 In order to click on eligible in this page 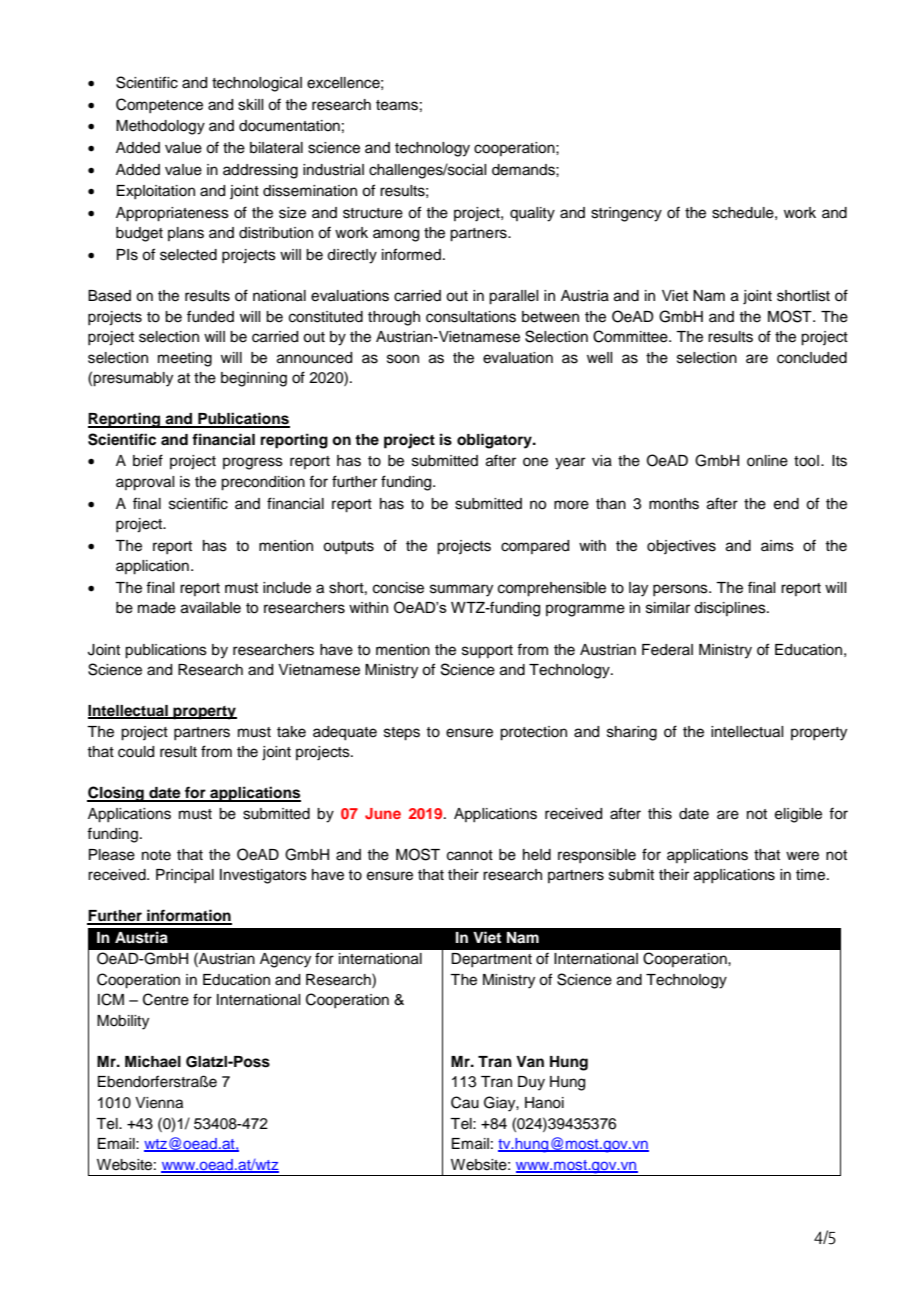, I will do `click(798, 815)`.
